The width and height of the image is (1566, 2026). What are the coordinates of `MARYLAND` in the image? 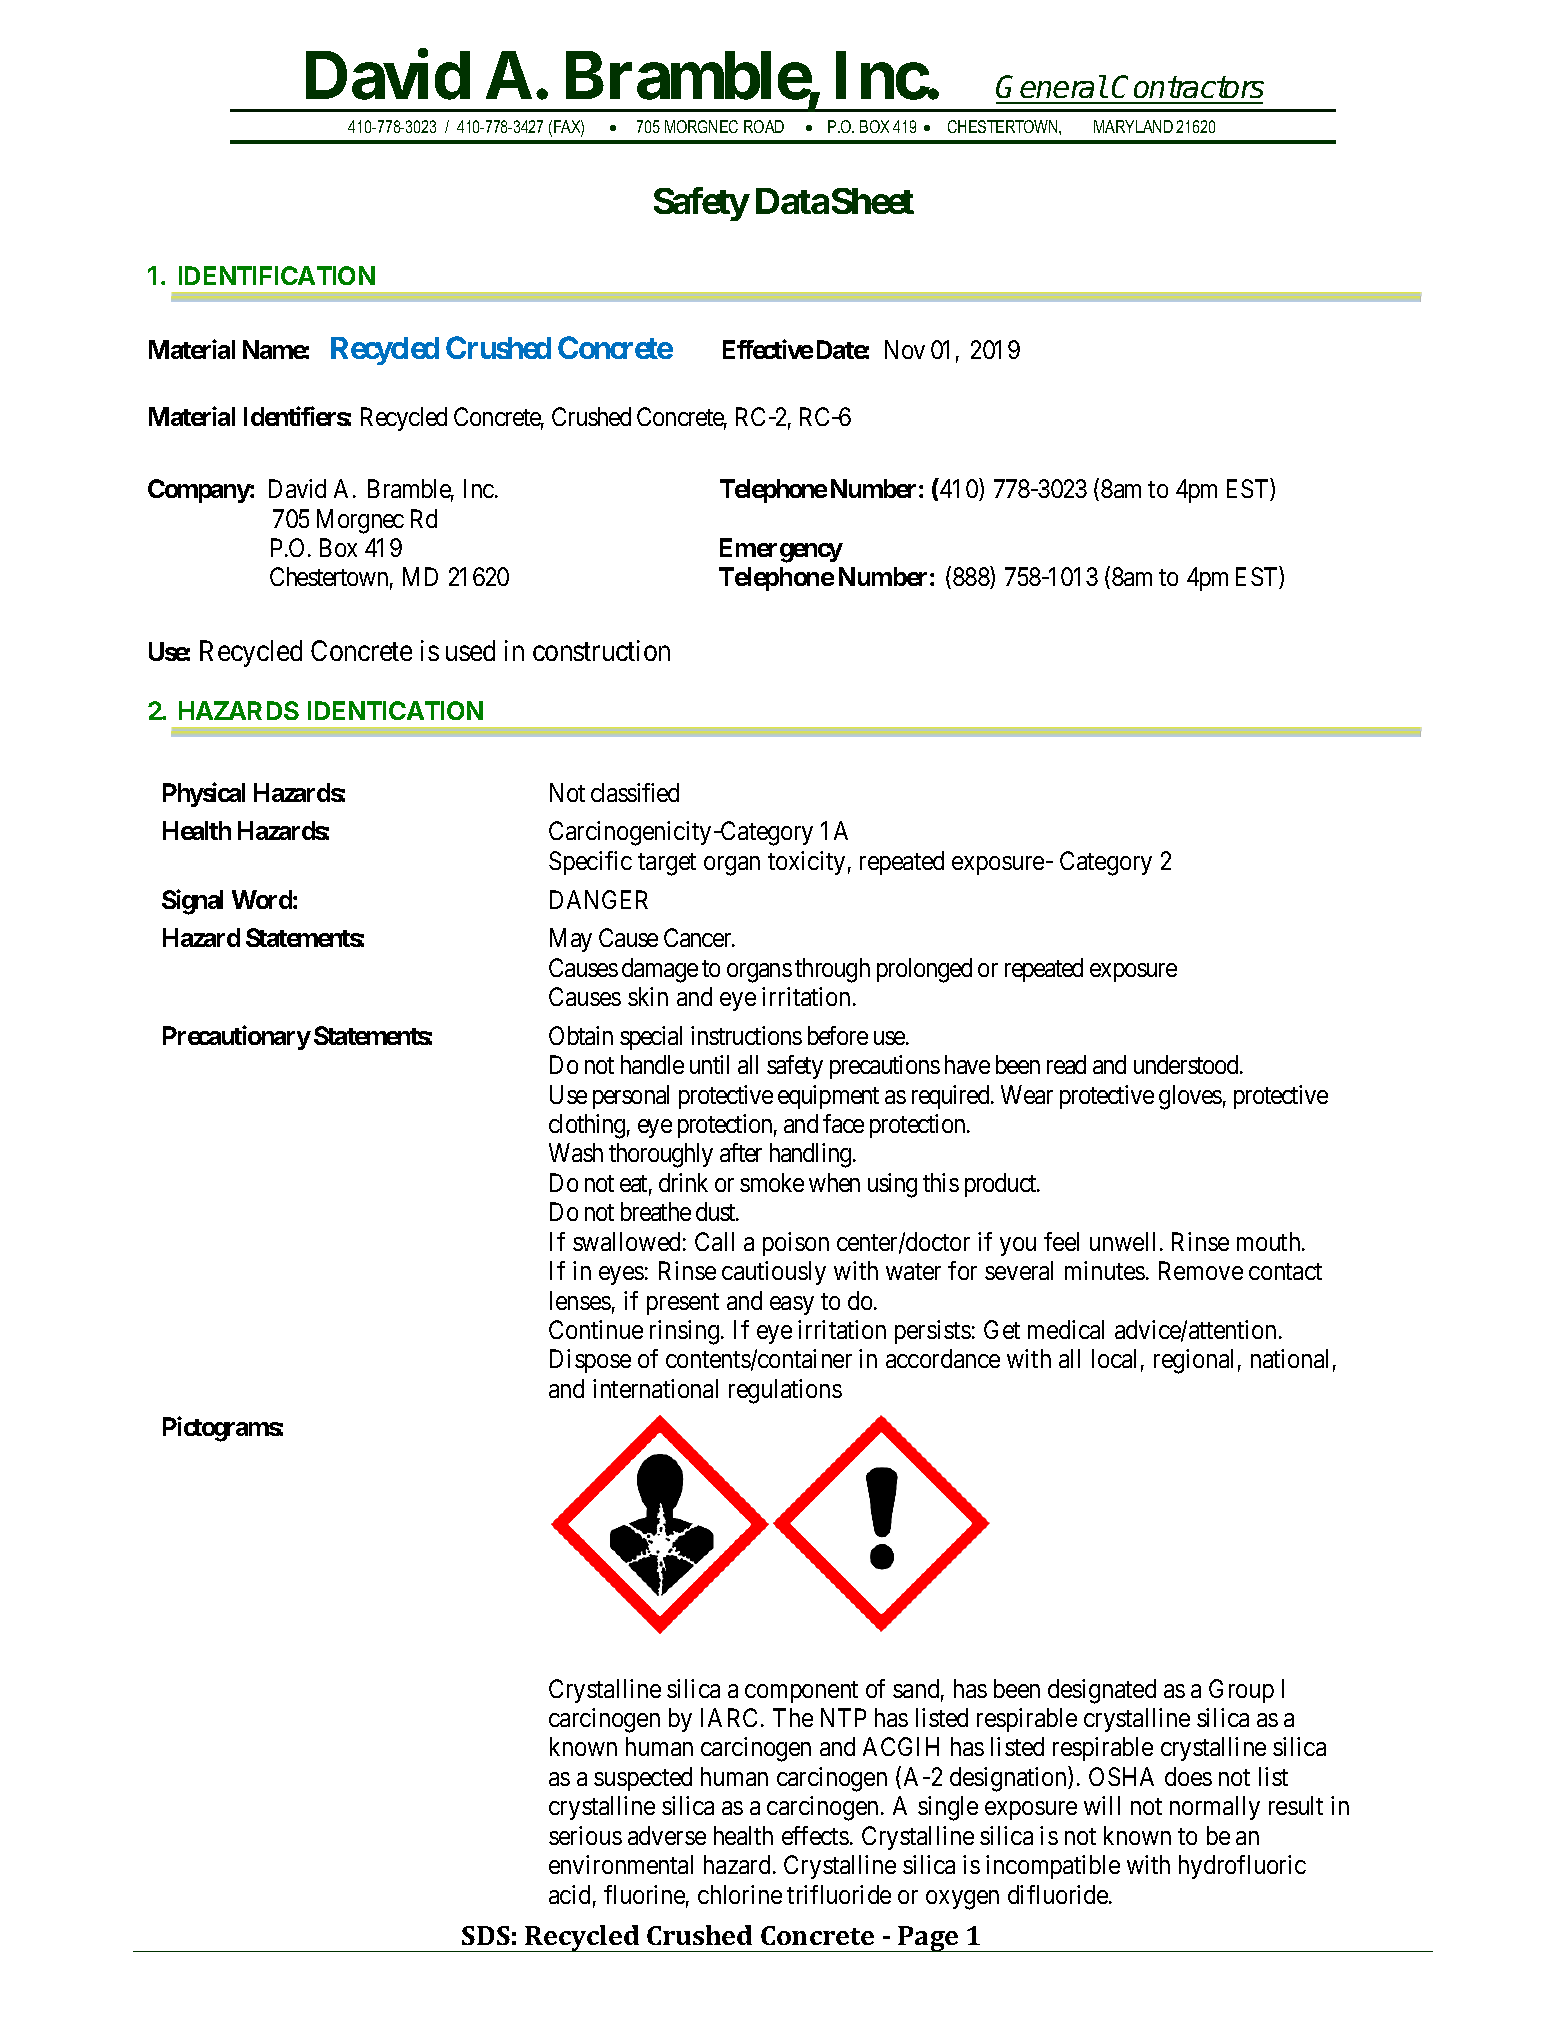 It's located at (1133, 126).
